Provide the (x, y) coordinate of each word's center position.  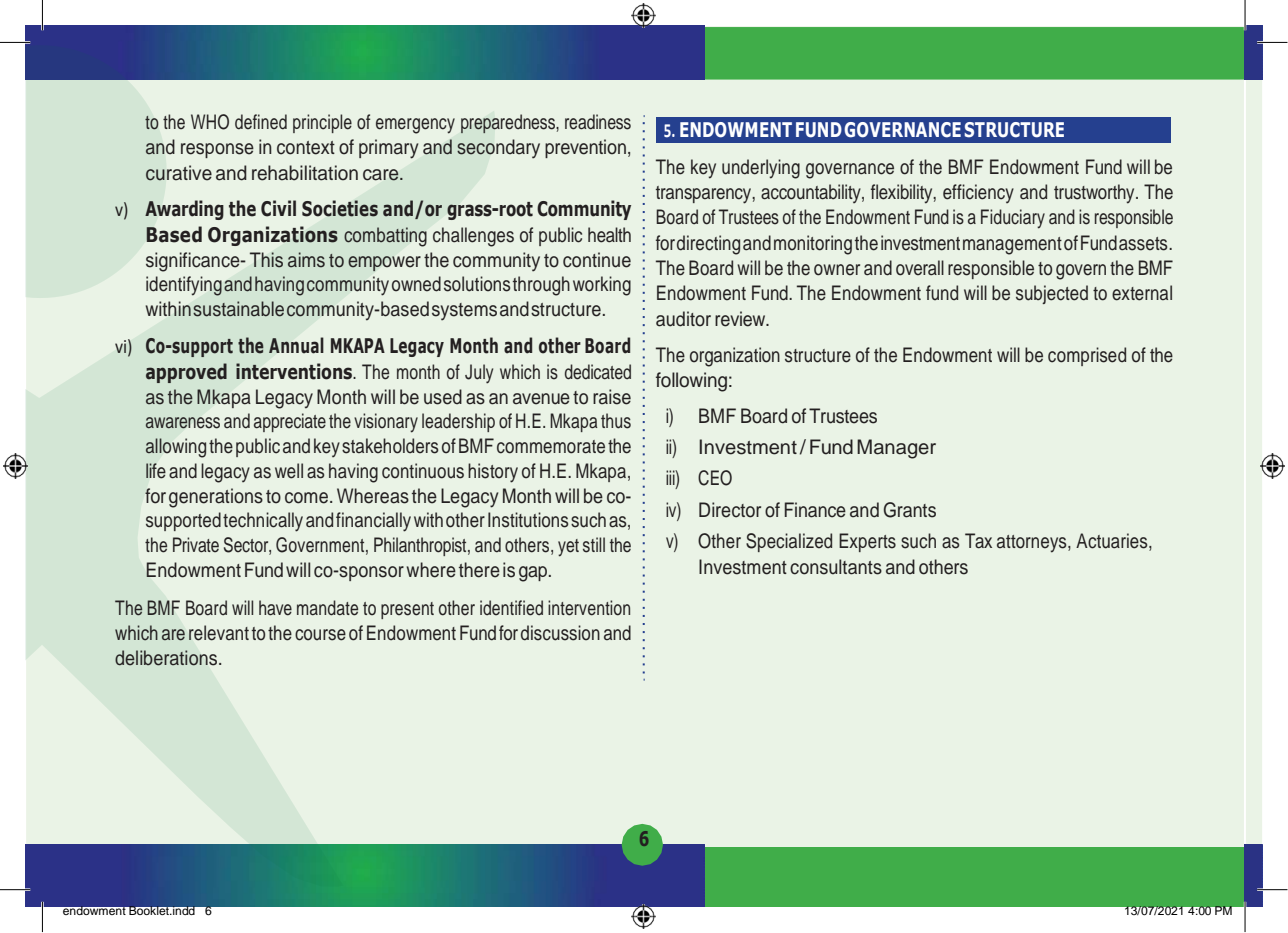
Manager (896, 449)
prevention (585, 148)
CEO (715, 478)
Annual (296, 345)
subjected (1052, 294)
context (306, 148)
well (289, 471)
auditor (683, 319)
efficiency (978, 193)
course (320, 635)
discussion (560, 633)
